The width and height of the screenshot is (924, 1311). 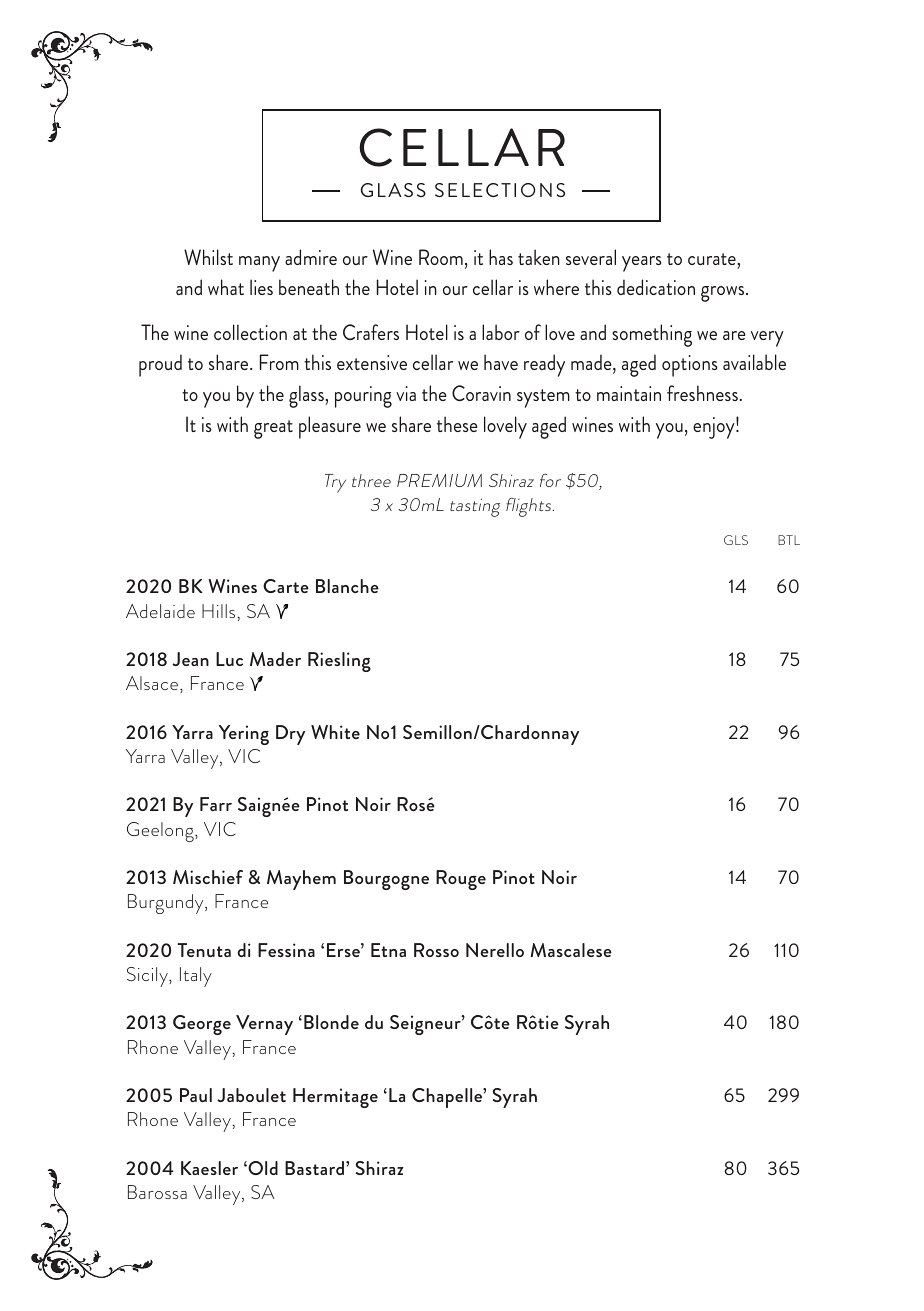 What do you see at coordinates (500, 190) in the screenshot?
I see `SELECTIONS` at bounding box center [500, 190].
